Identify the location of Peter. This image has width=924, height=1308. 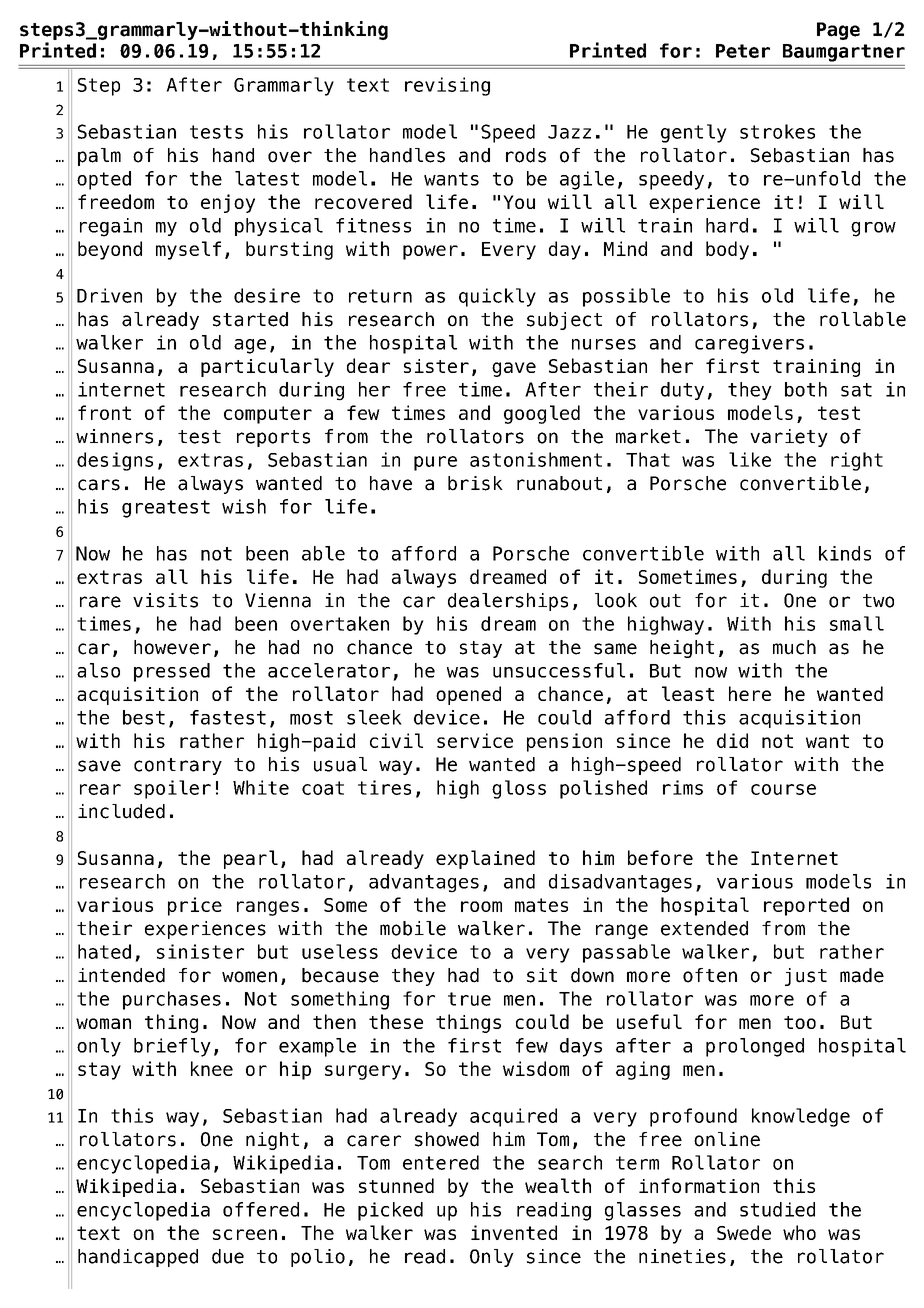
(743, 51).
